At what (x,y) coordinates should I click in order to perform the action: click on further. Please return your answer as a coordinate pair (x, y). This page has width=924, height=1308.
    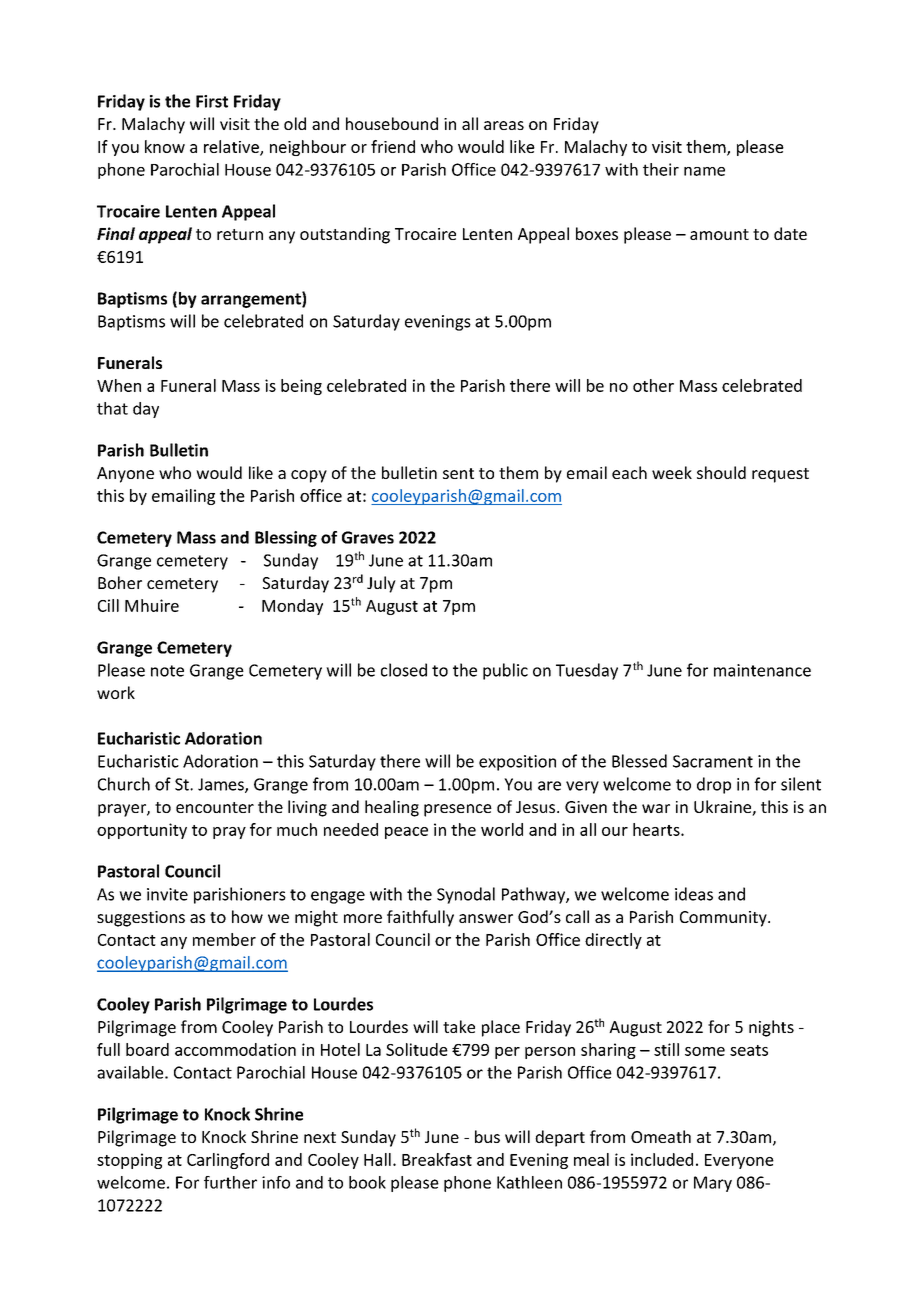
    Looking at the image, I should click on (230, 1182).
